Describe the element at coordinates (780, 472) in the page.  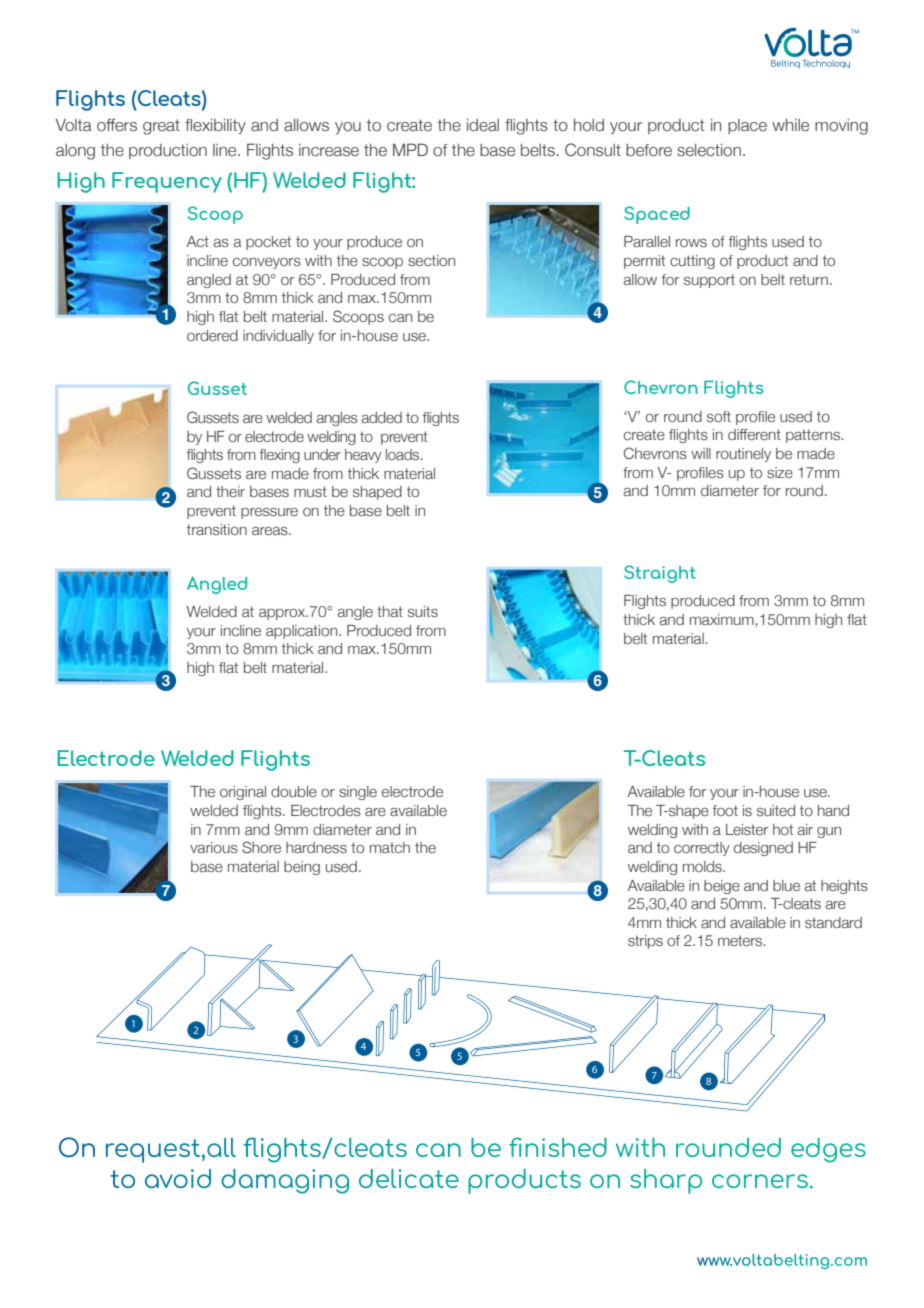
I see `size` at that location.
